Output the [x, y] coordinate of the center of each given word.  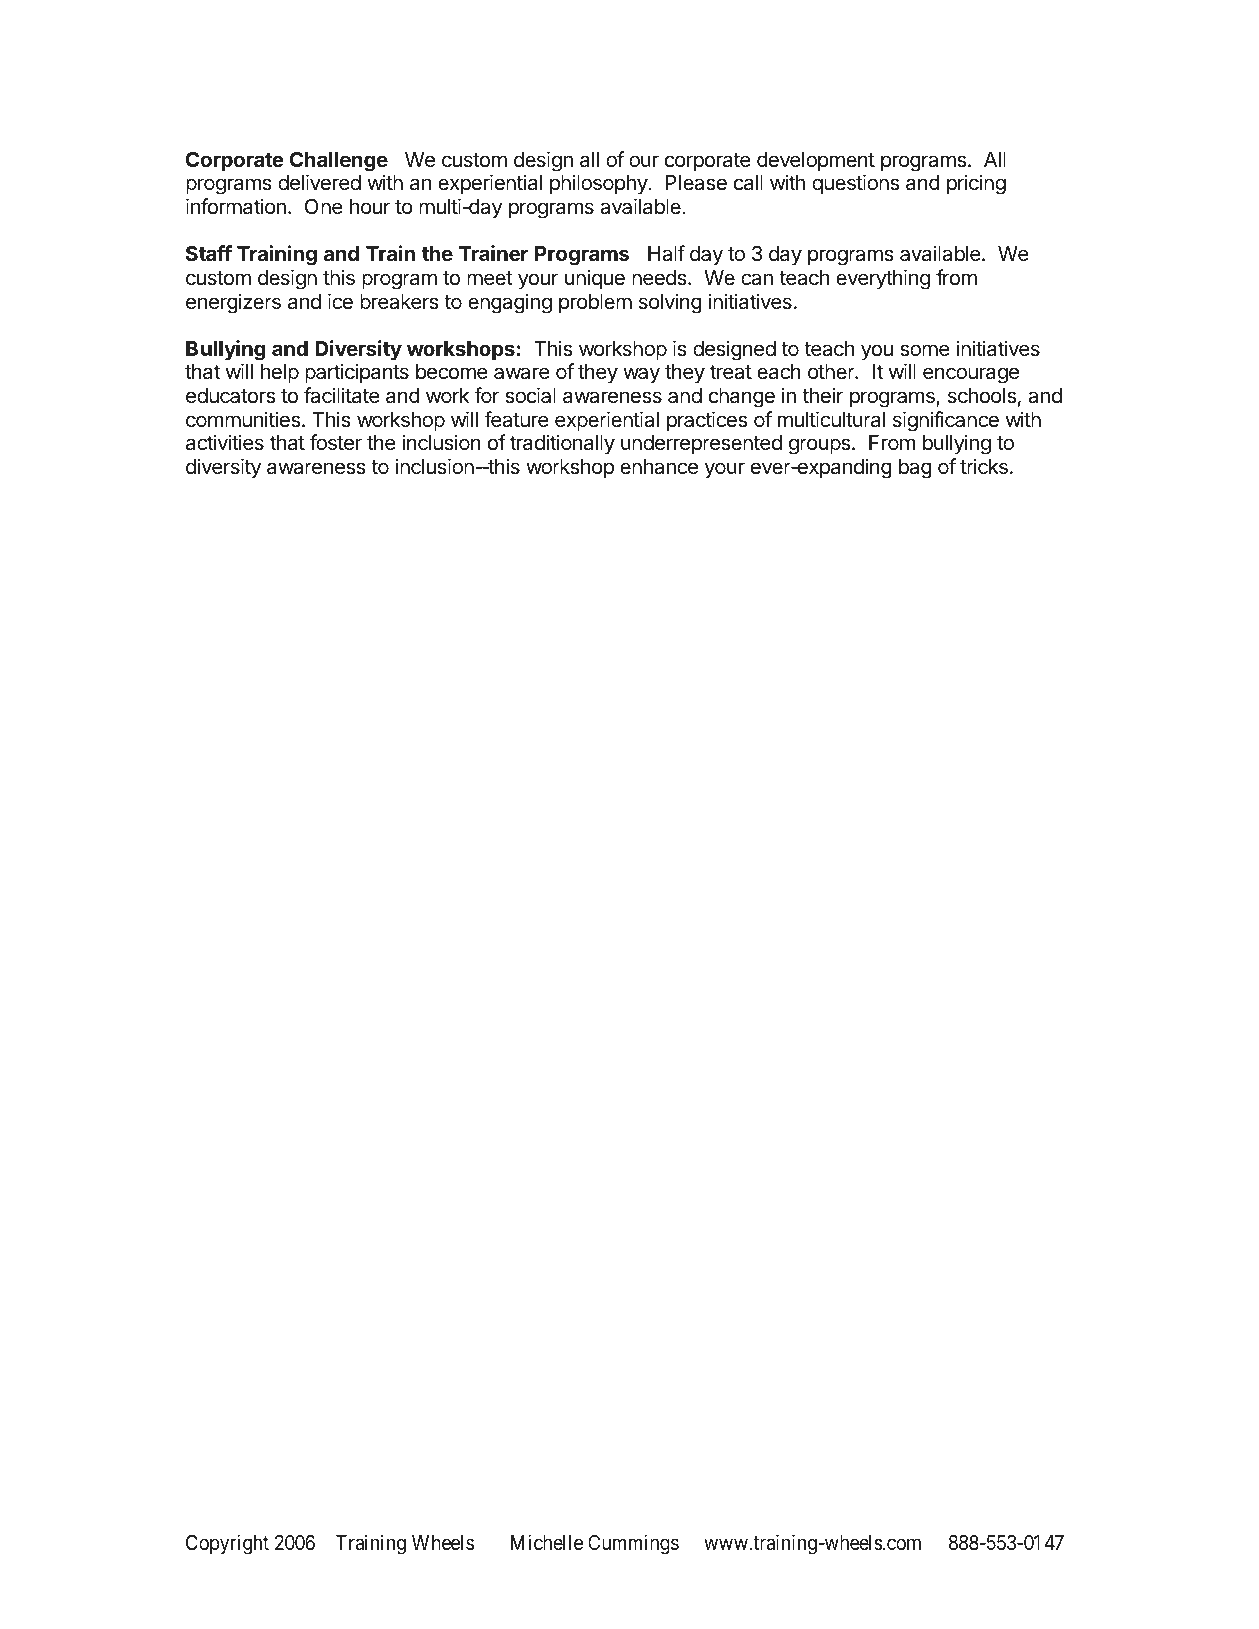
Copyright [227, 1544]
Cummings [633, 1544]
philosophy [599, 184]
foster [336, 442]
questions [855, 184]
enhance [659, 467]
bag [915, 469]
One [324, 207]
